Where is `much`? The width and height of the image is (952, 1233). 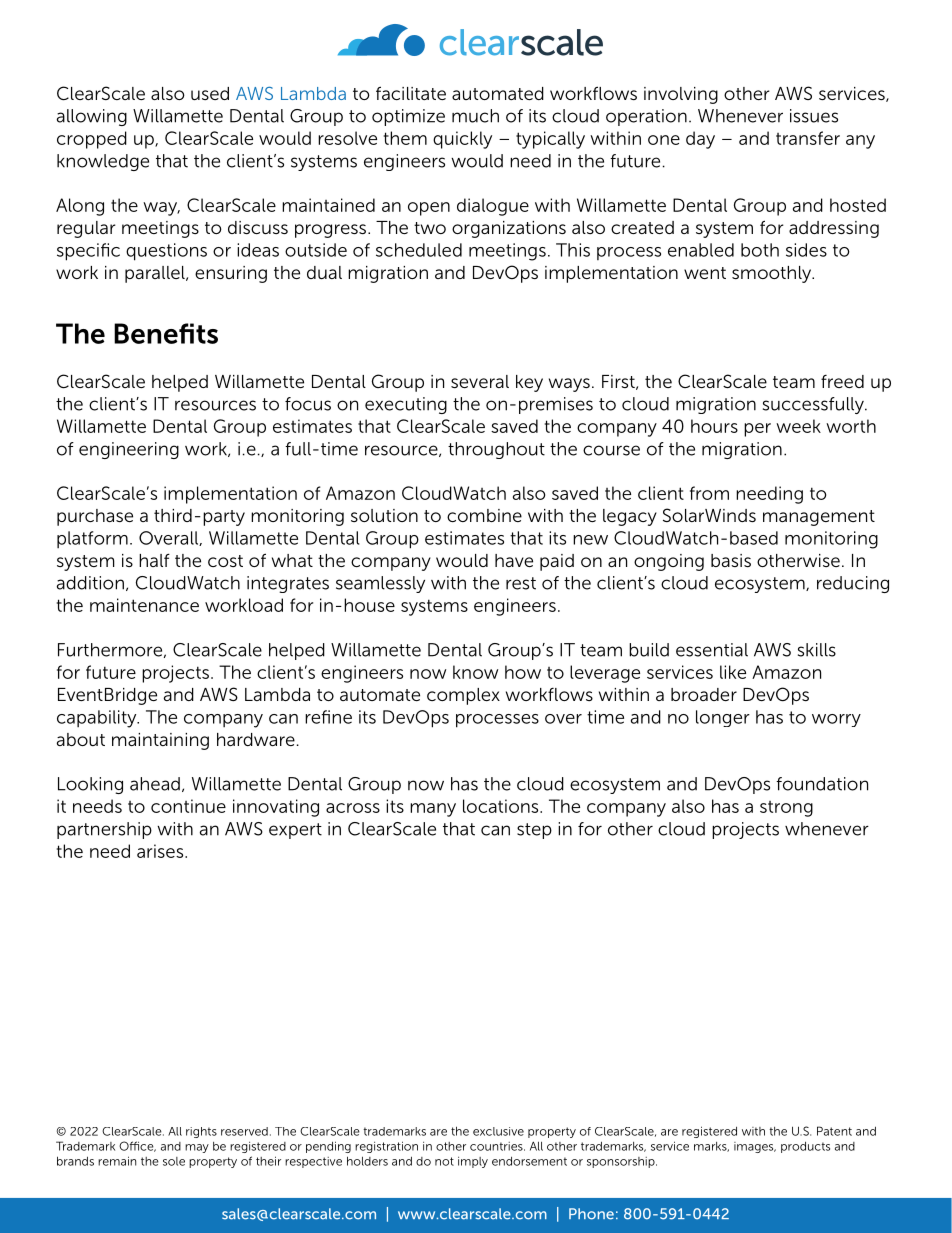 much is located at coordinates (475, 116).
